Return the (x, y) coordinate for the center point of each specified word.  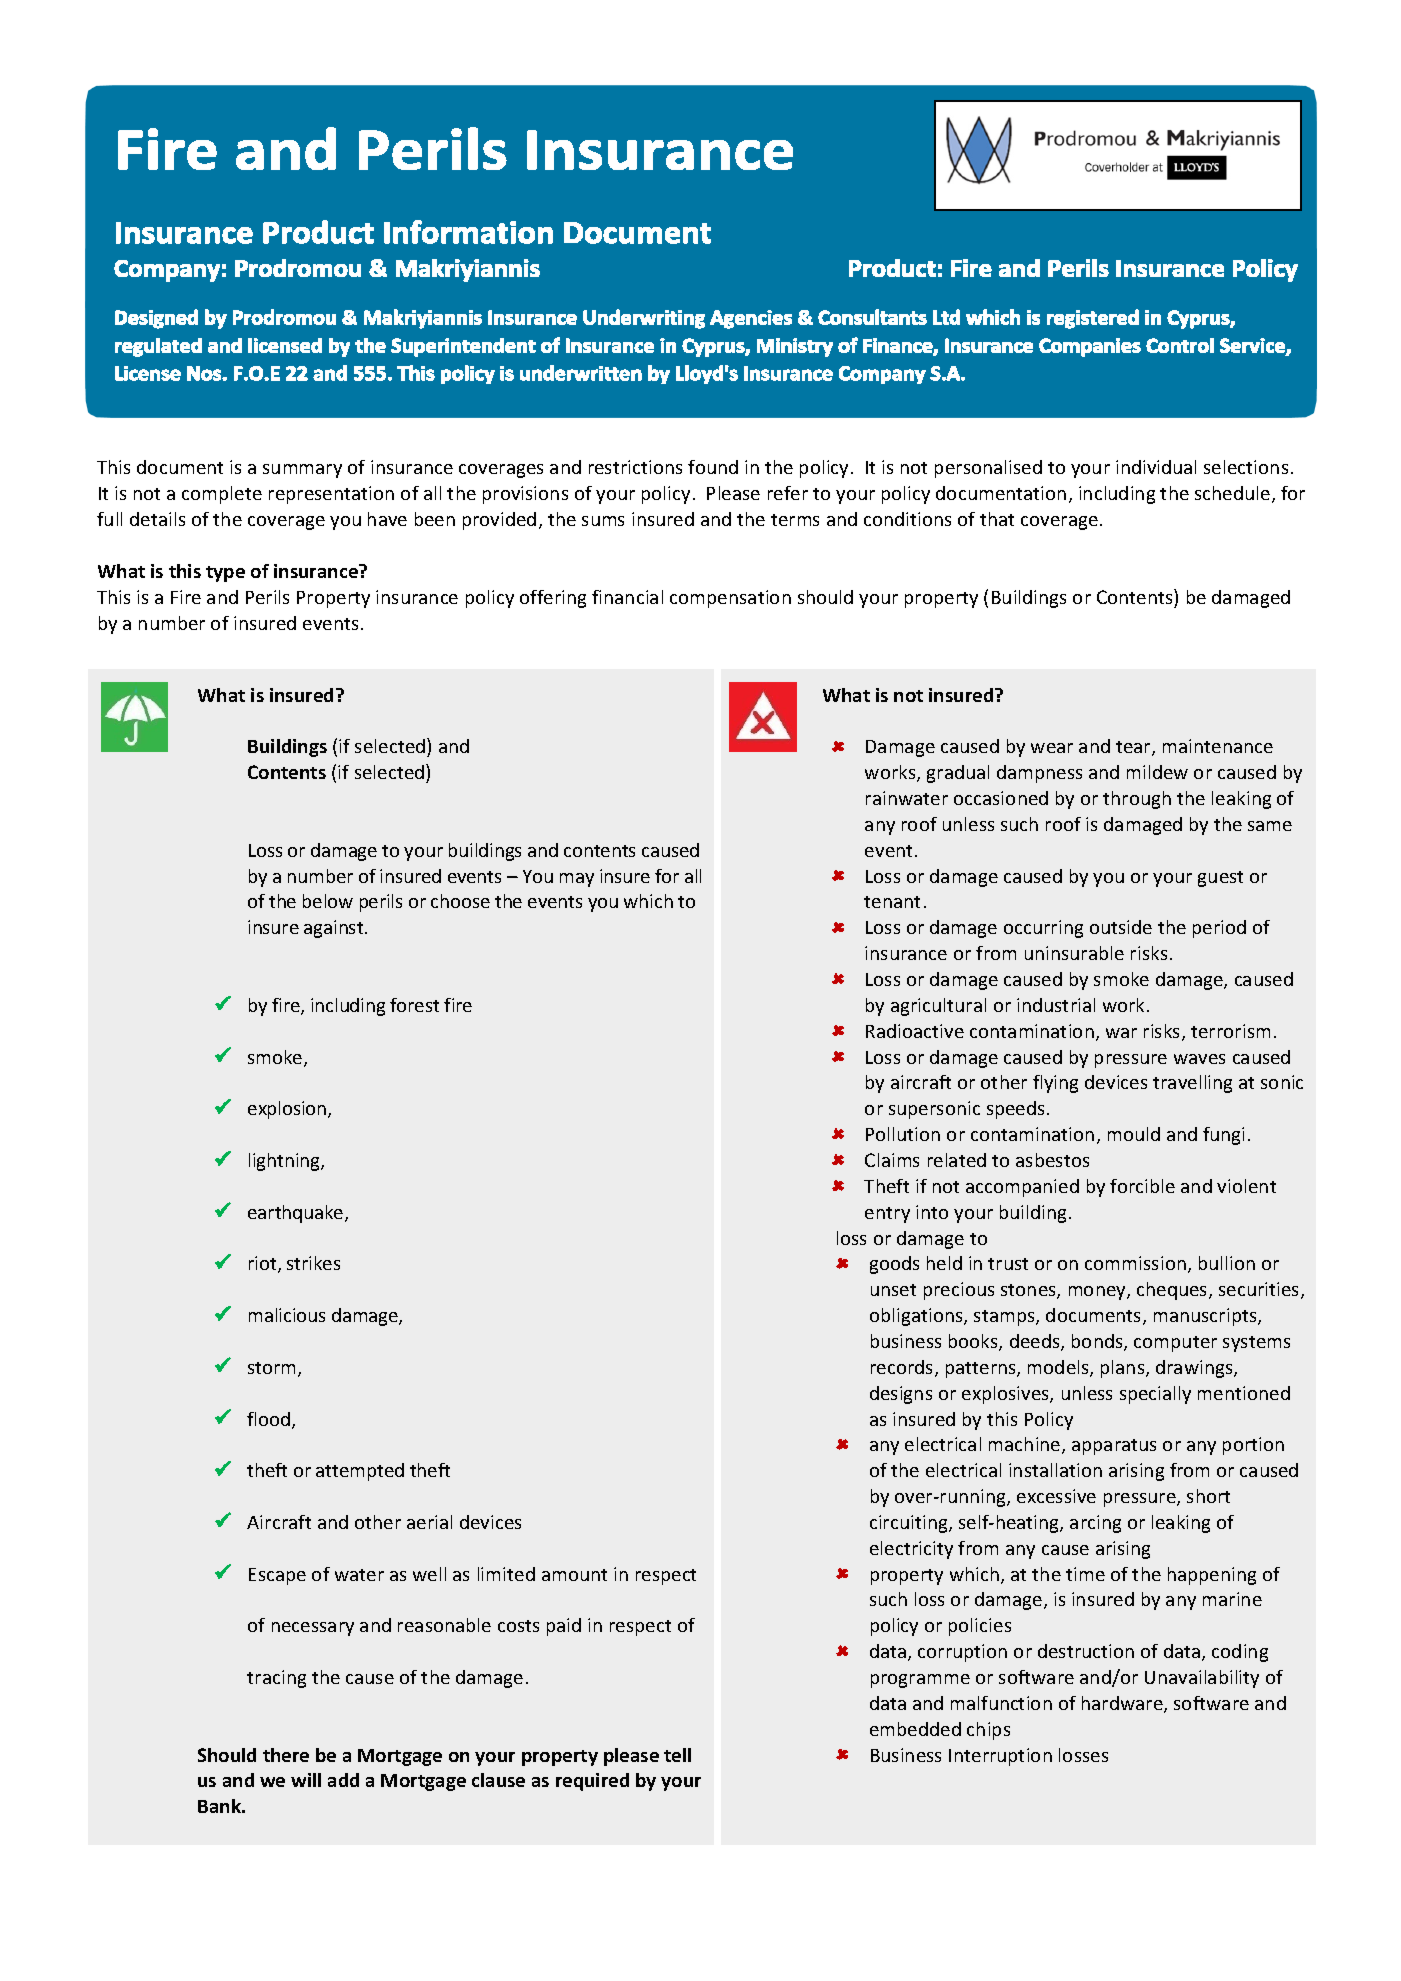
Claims (892, 1160)
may (577, 880)
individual (1156, 467)
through (1137, 800)
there (286, 1755)
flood (268, 1419)
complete (222, 495)
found (713, 467)
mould (1134, 1134)
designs (901, 1395)
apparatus (1114, 1447)
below (328, 901)
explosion (288, 1110)
